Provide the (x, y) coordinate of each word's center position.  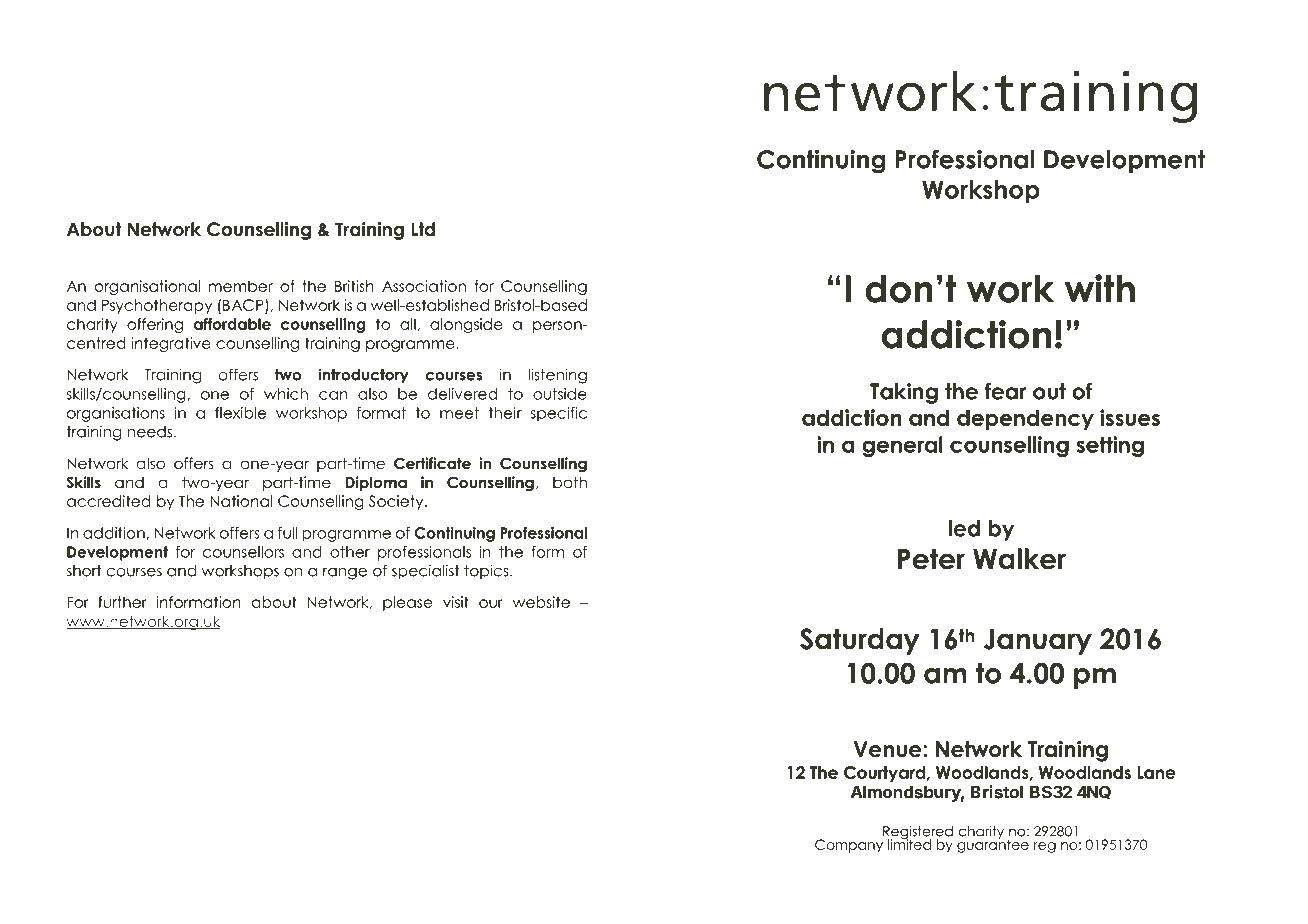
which (286, 394)
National (241, 501)
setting (1110, 446)
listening (557, 376)
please (407, 603)
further (122, 602)
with (1100, 288)
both (570, 482)
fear (1005, 391)
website (541, 602)
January (1037, 642)
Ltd (423, 229)
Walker (1019, 559)
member (241, 286)
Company (849, 846)
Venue (889, 749)
